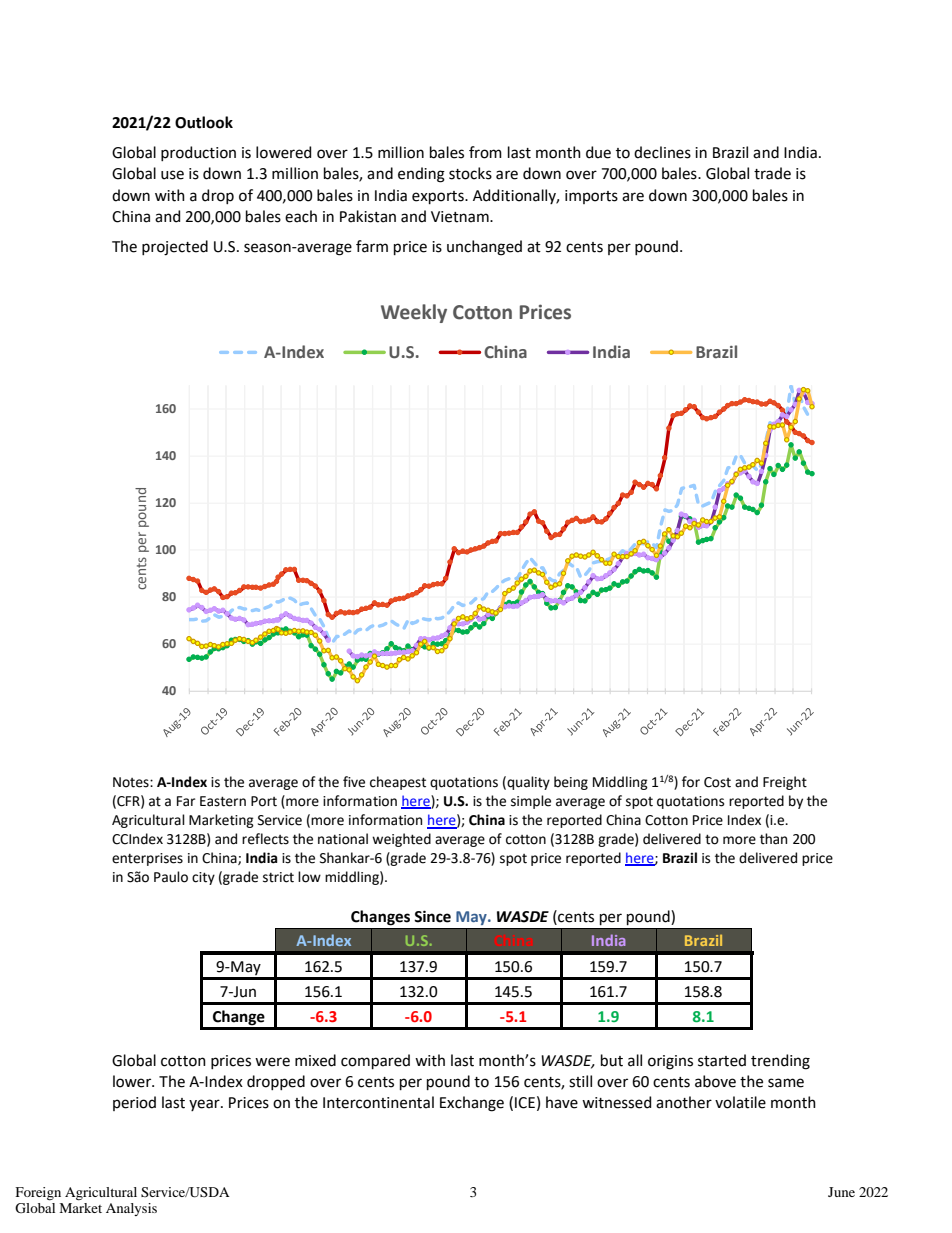 The image size is (952, 1233). I want to click on trade, so click(772, 173).
